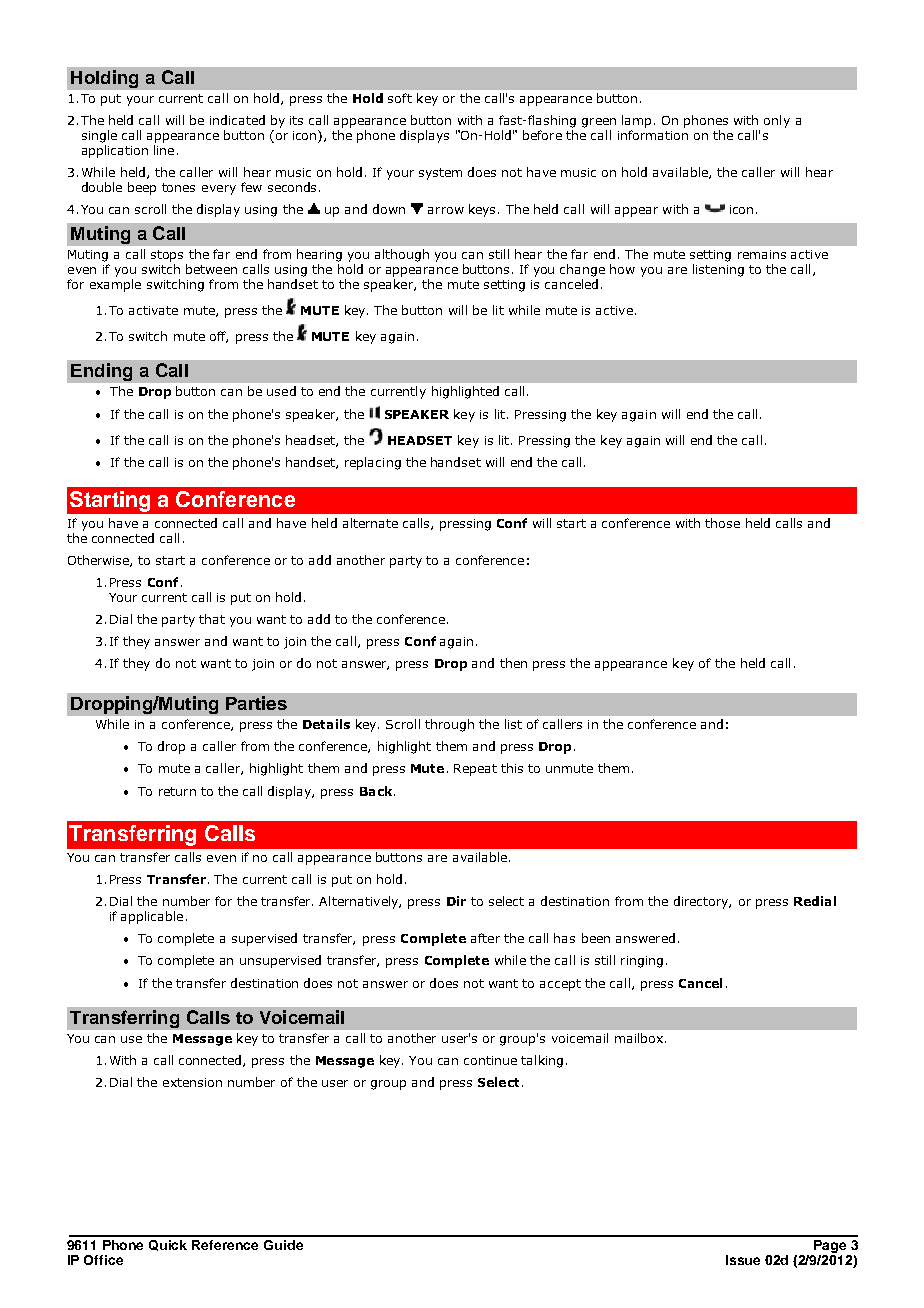 This screenshot has width=924, height=1308. What do you see at coordinates (653, 135) in the screenshot?
I see `information` at bounding box center [653, 135].
